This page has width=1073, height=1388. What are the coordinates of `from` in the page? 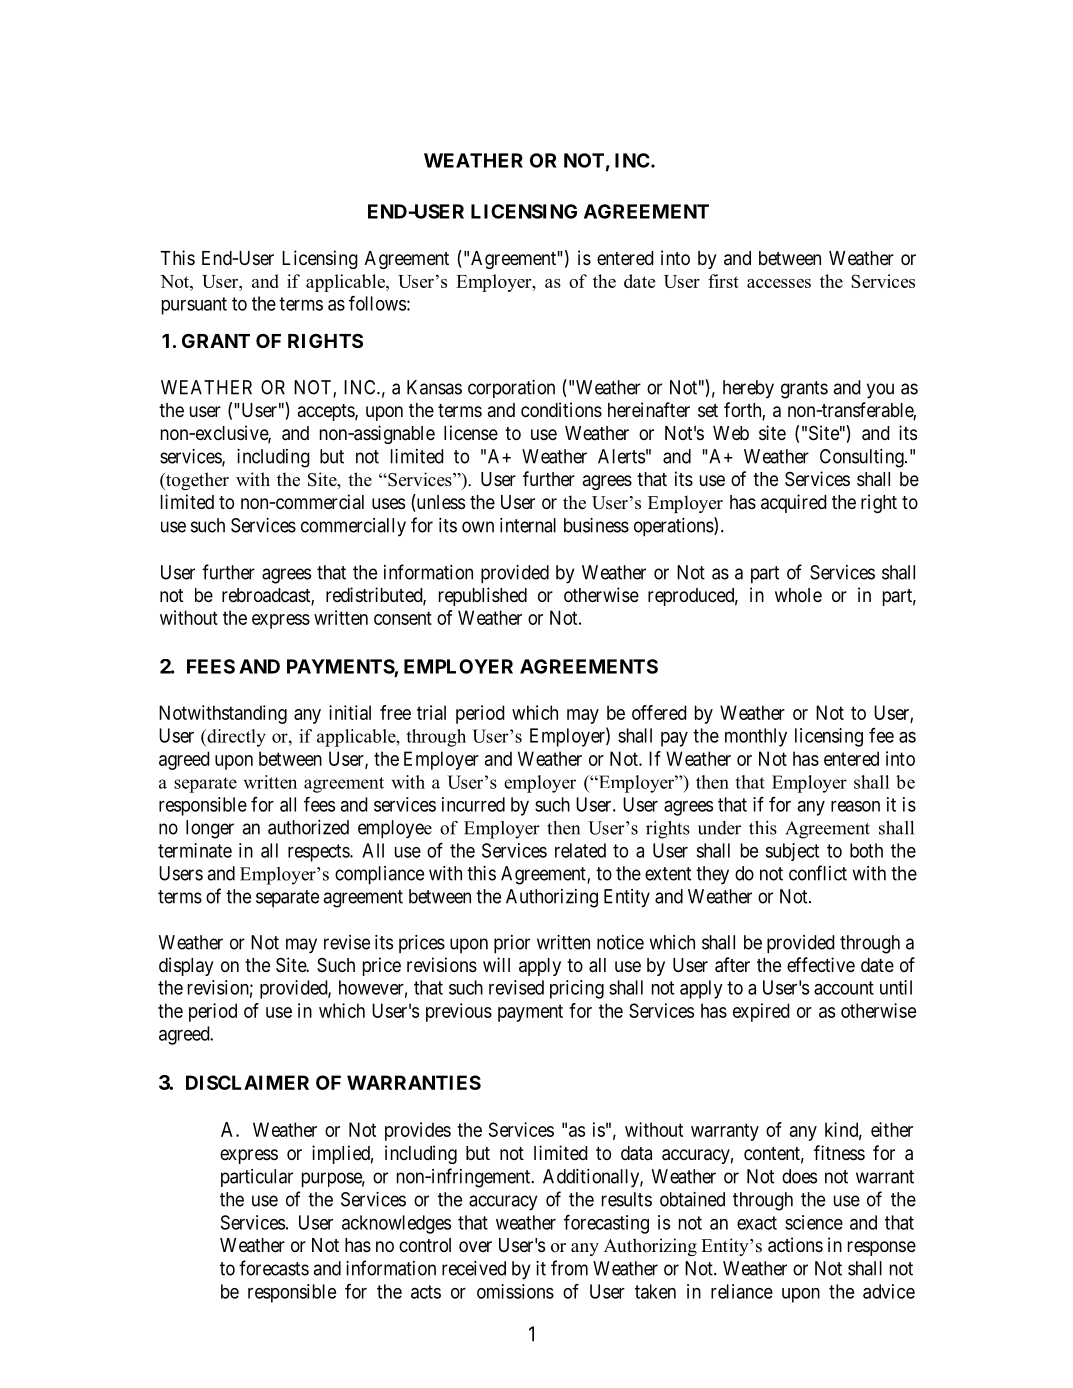 It's located at (569, 1268).
